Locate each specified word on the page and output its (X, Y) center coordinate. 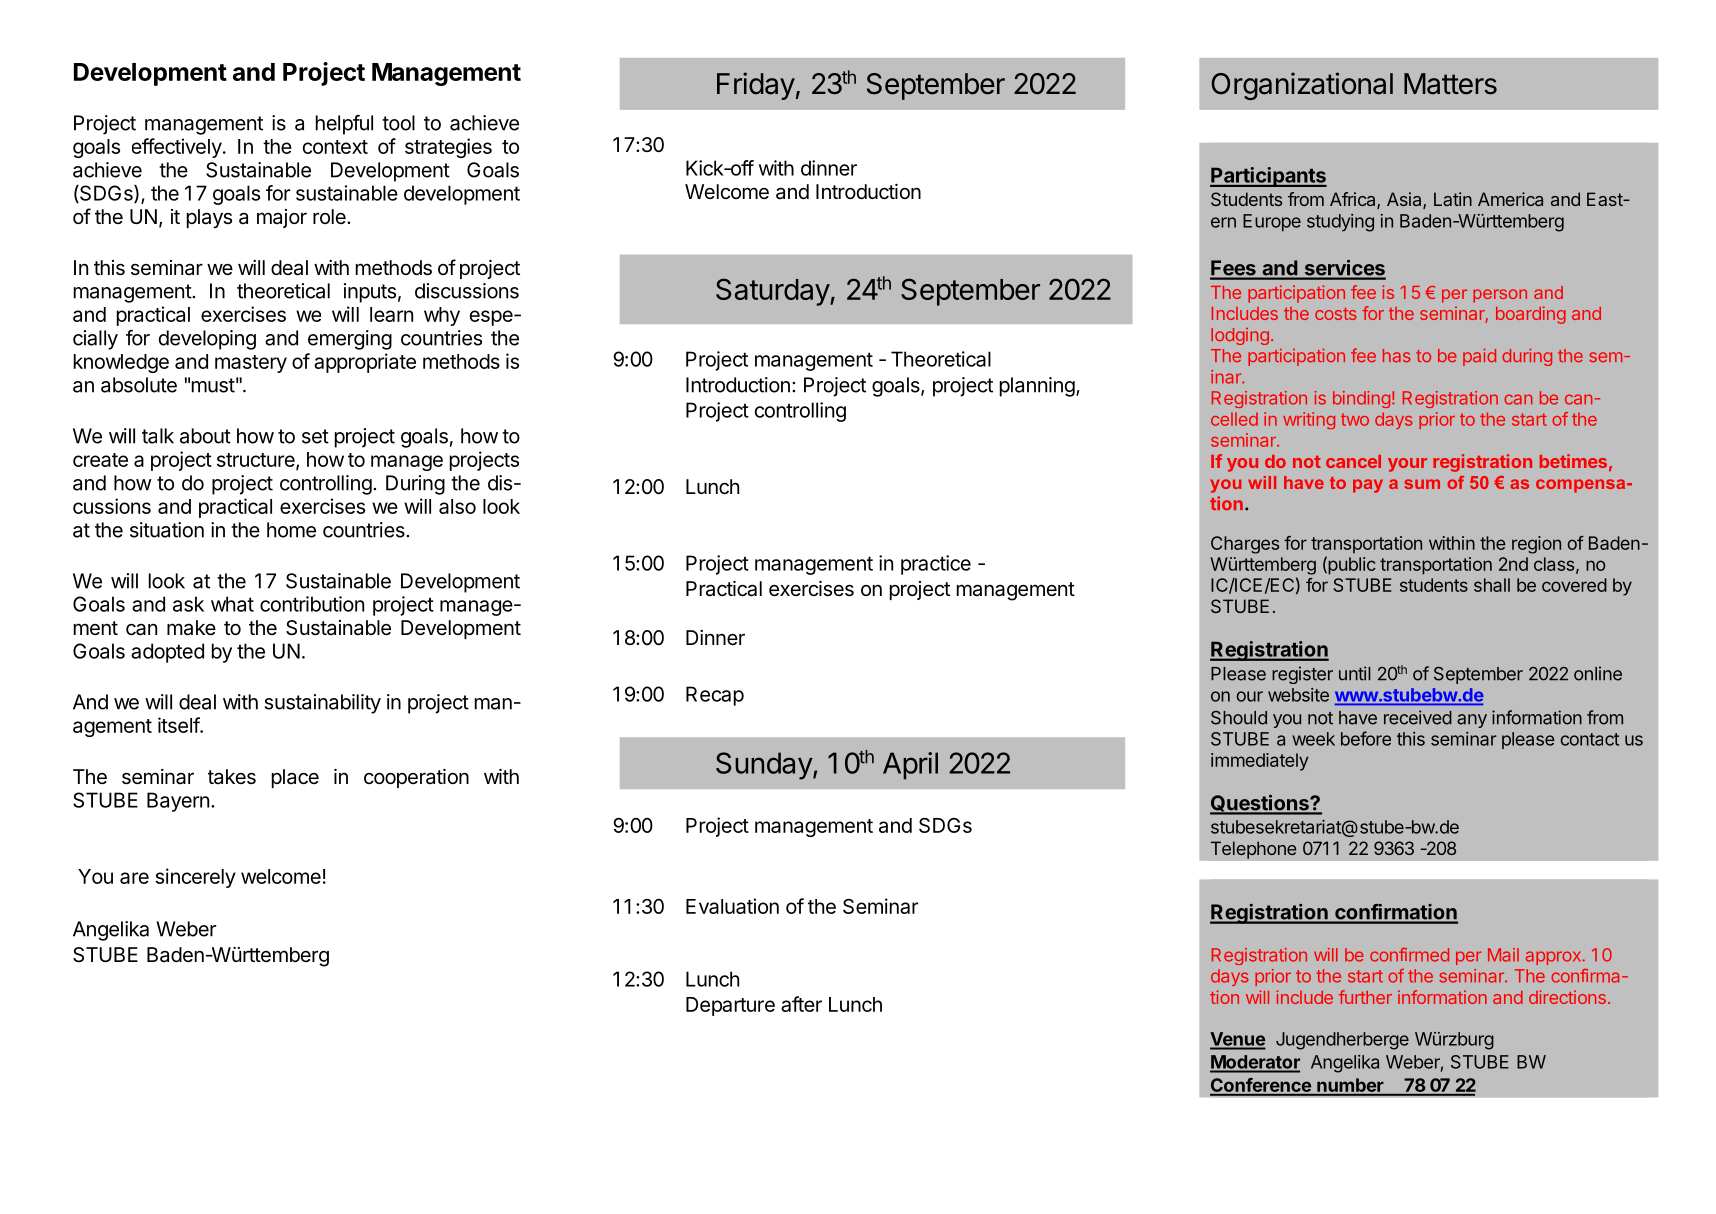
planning (1037, 387)
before (1366, 738)
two (1355, 419)
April (910, 766)
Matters (1450, 84)
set (315, 436)
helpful (344, 125)
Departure (730, 1006)
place (295, 778)
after (801, 1004)
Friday (756, 86)
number (1350, 1086)
